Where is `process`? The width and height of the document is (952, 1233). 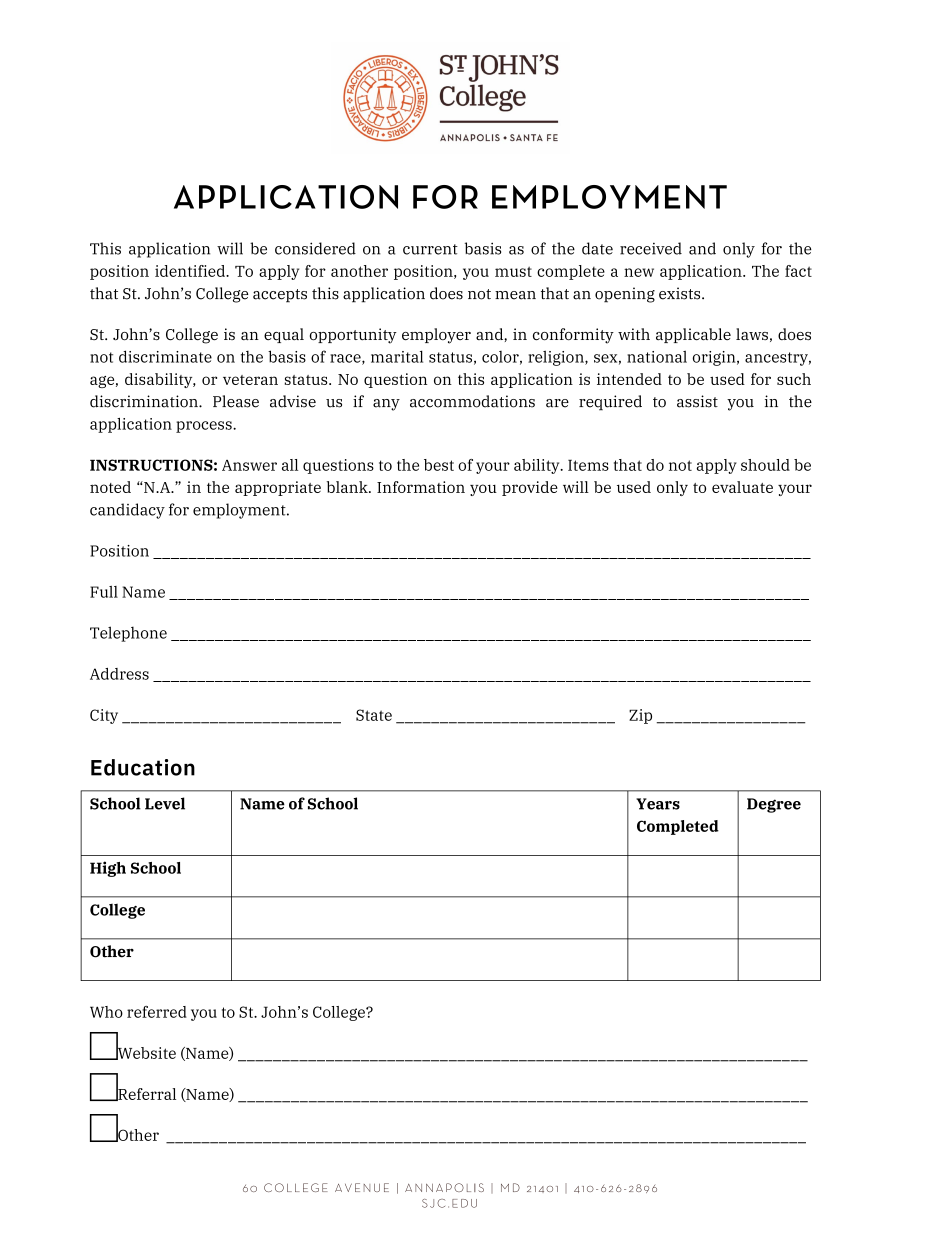
process is located at coordinates (205, 427).
